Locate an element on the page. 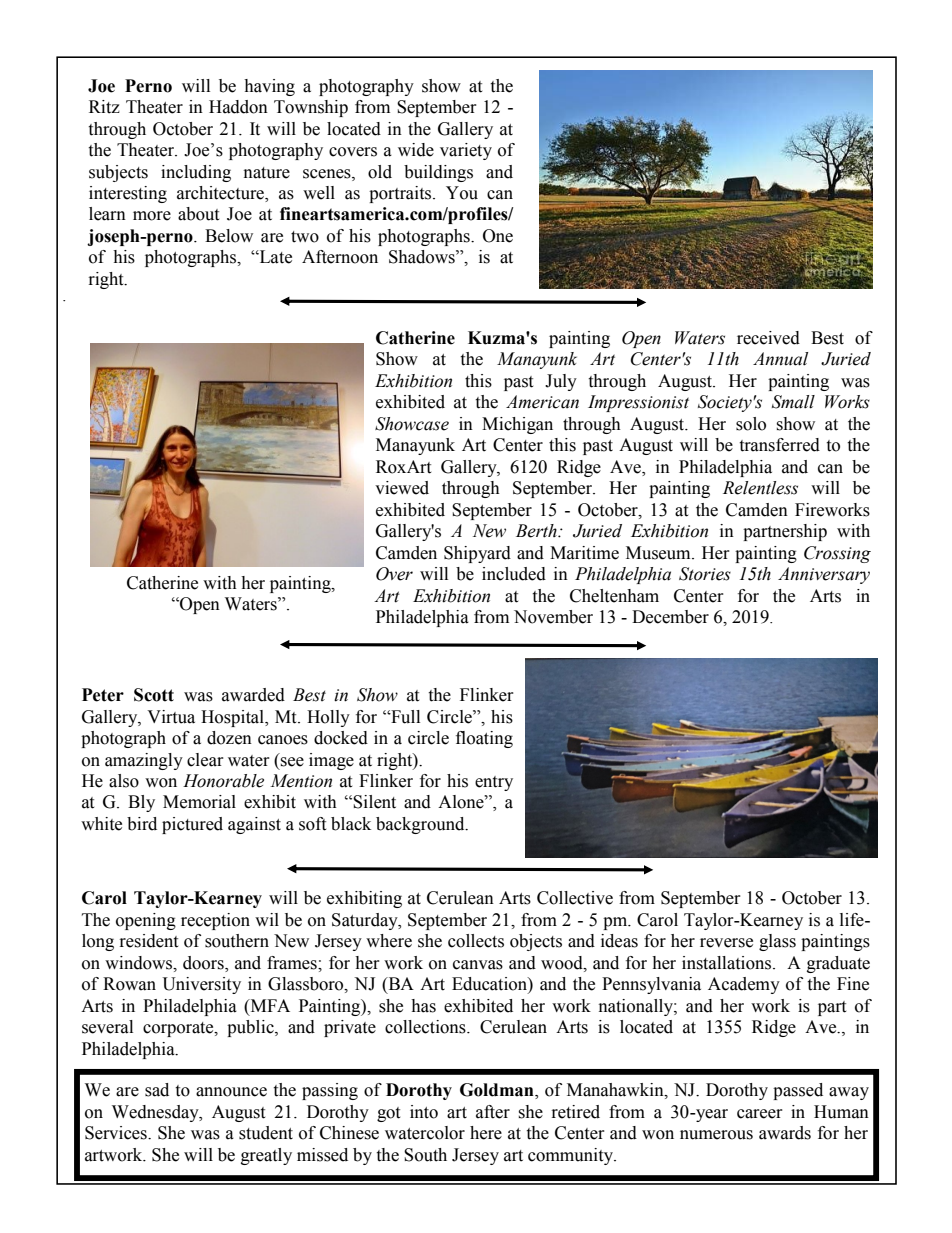 This document has height=1233, width=952. July is located at coordinates (561, 382).
